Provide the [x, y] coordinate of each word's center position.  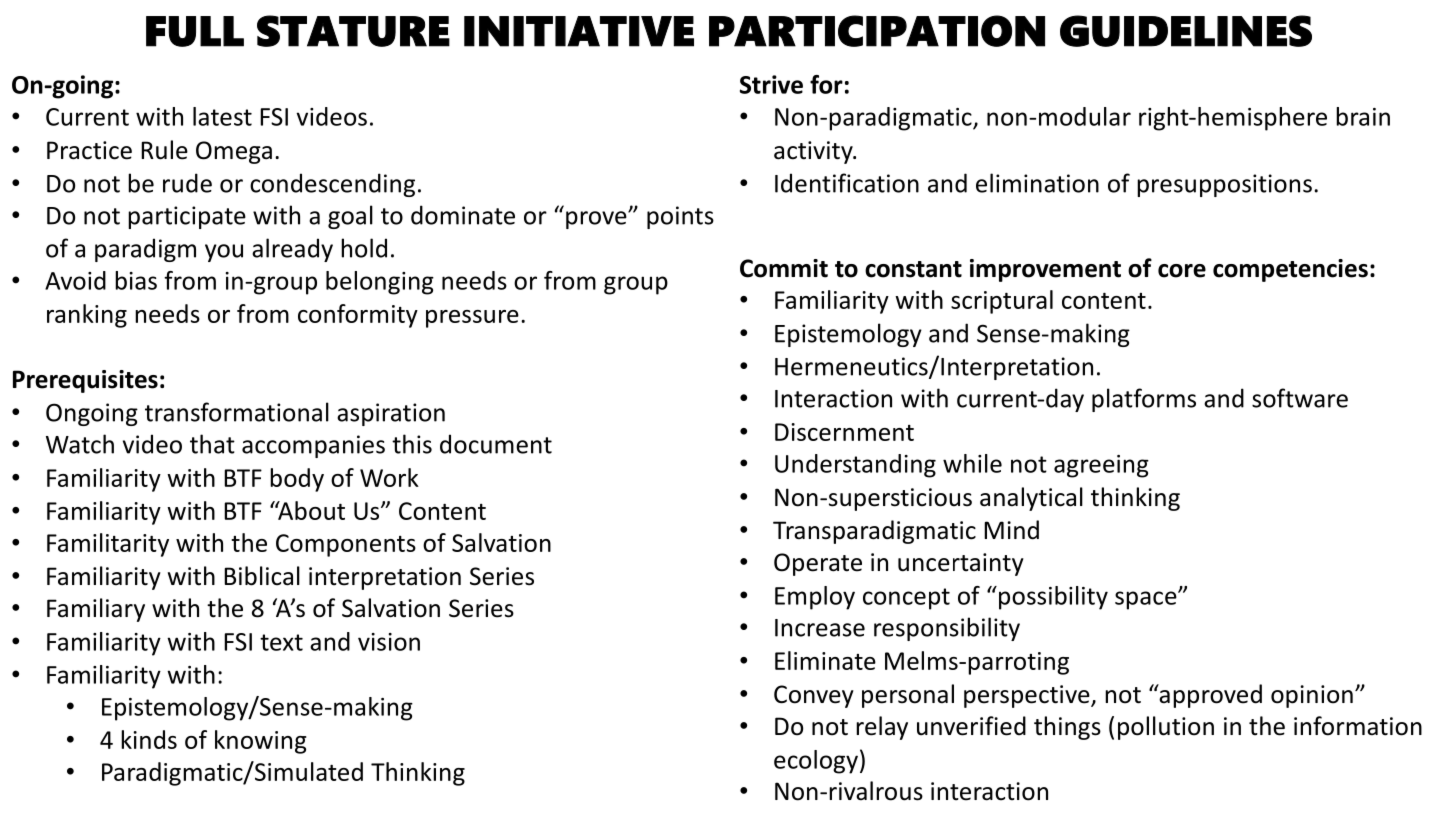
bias [136, 280]
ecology [816, 762]
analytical [1031, 499]
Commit [784, 268]
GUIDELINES [1186, 31]
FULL [195, 31]
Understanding [855, 466]
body [297, 480]
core [1182, 271]
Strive [771, 84]
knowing [260, 742]
